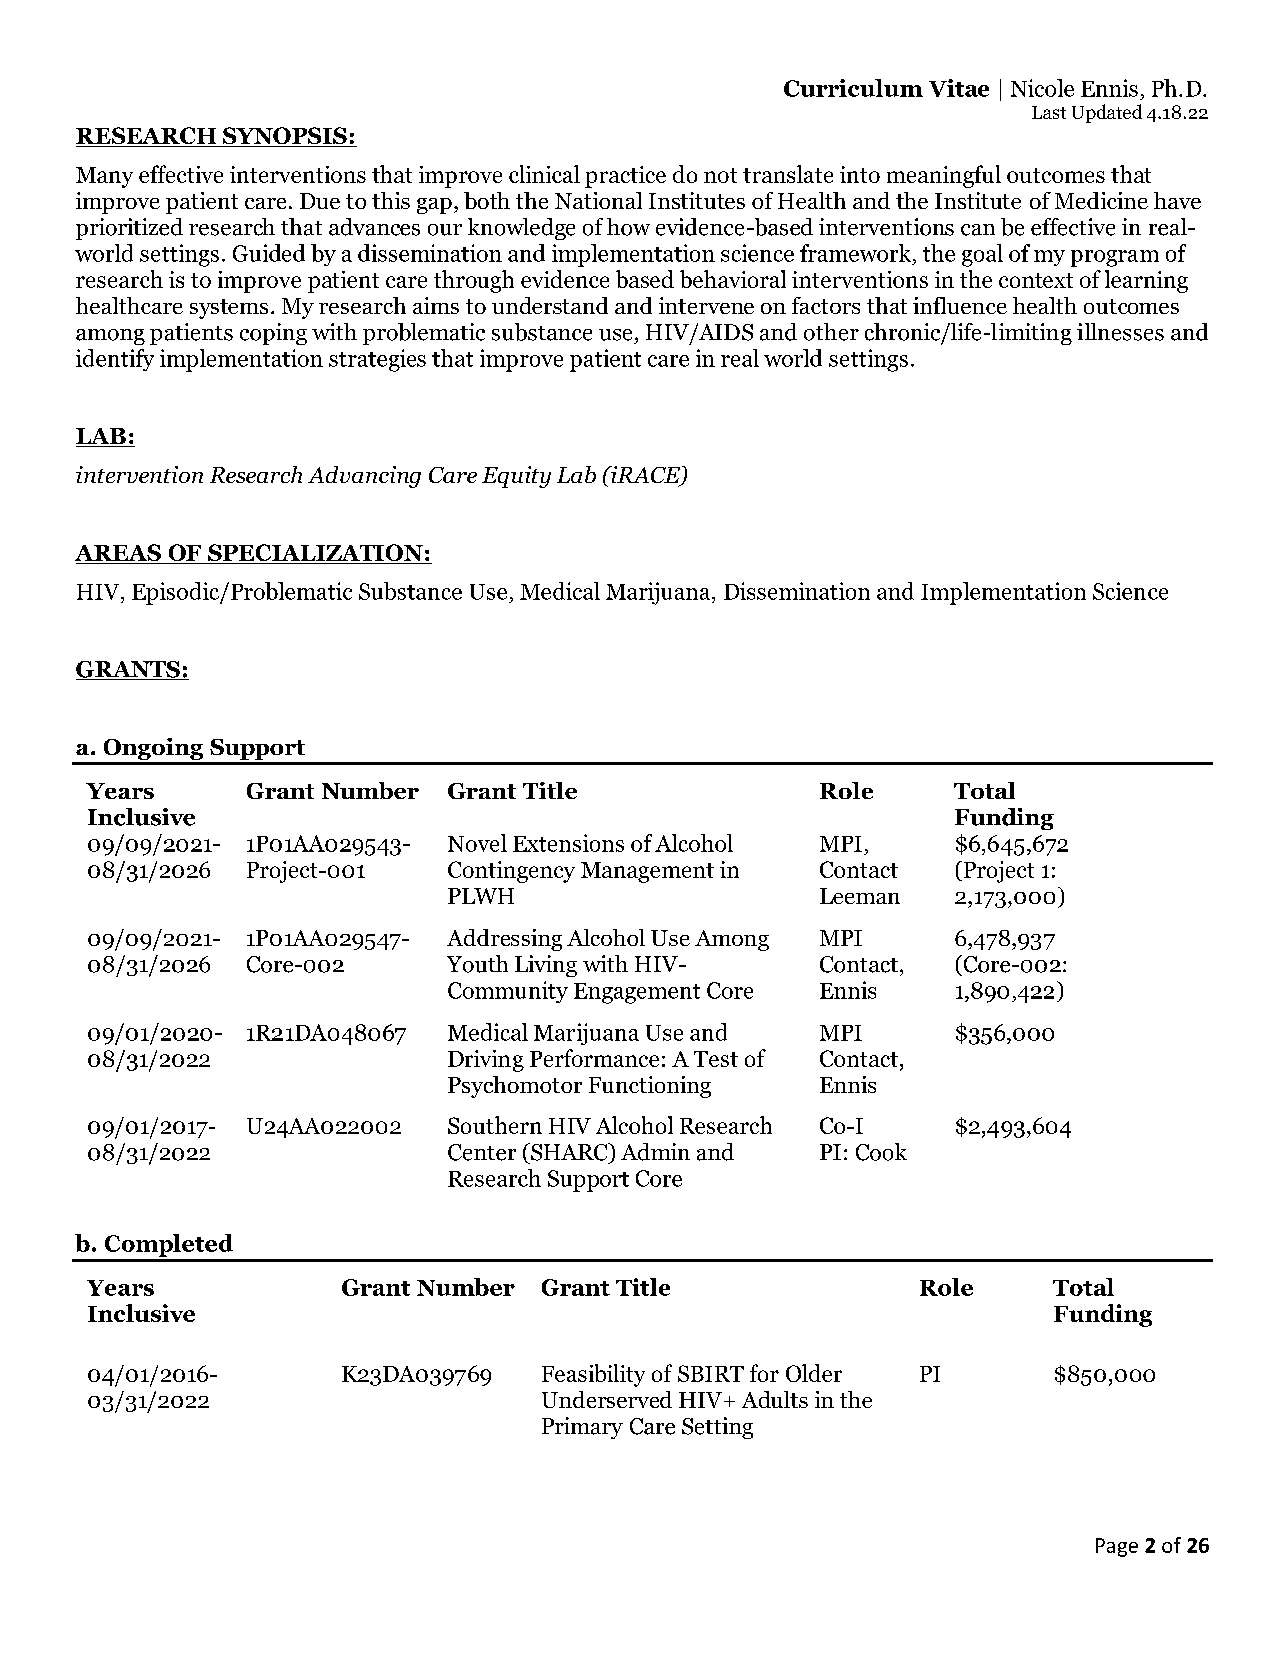 The image size is (1284, 1662). Describe the element at coordinates (285, 137) in the image. I see `SYNOPSIS` at that location.
